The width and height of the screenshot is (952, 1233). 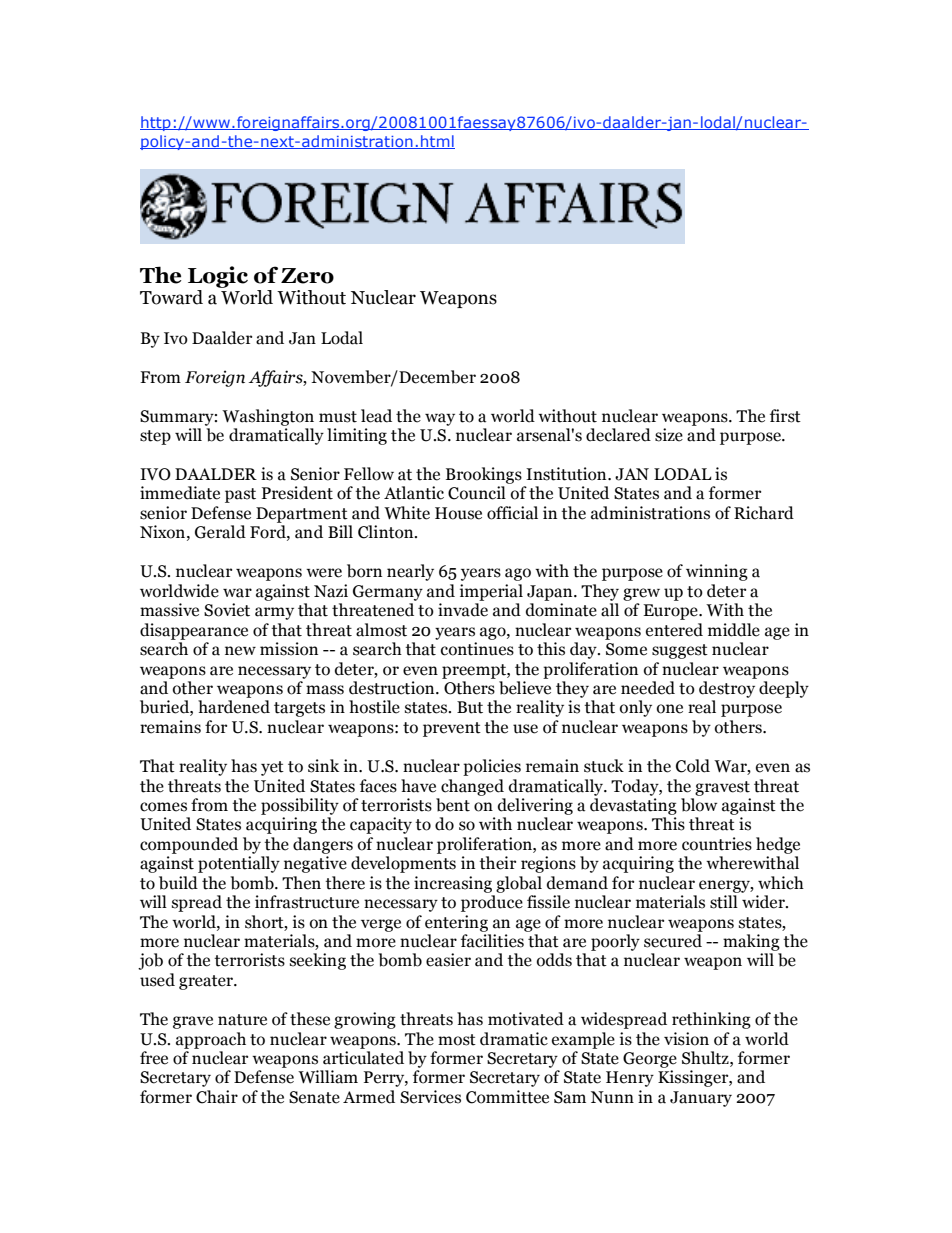 I want to click on yet, so click(x=272, y=768).
